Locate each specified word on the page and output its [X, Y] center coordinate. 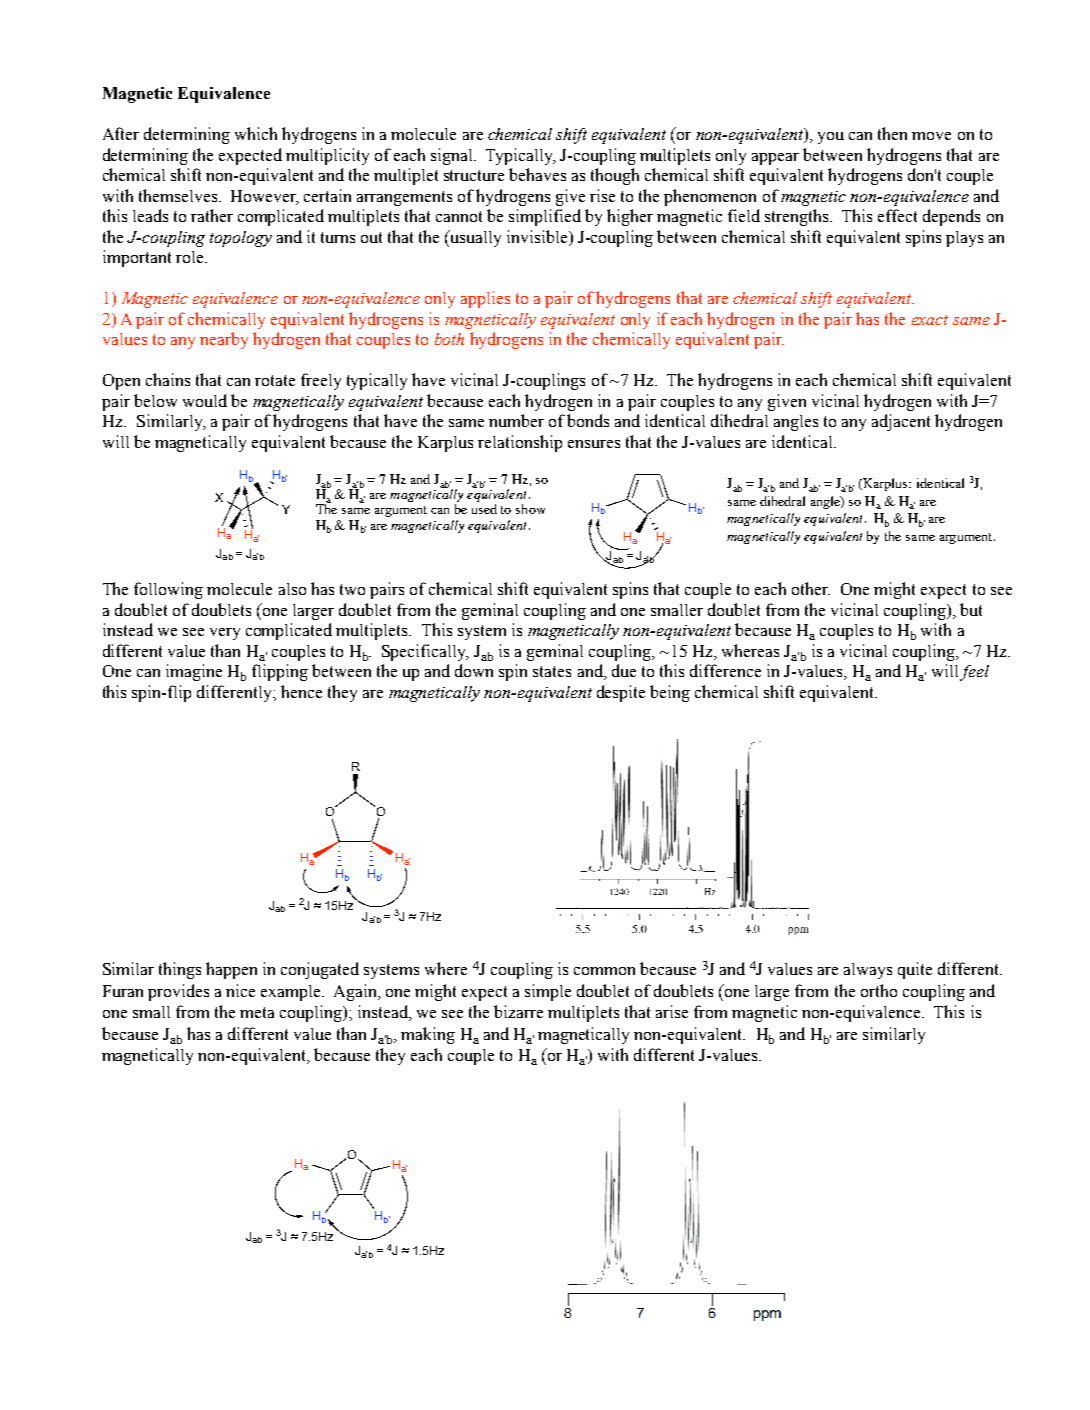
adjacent [901, 422]
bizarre [518, 1011]
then [892, 133]
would [205, 400]
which [256, 133]
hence [301, 691]
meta [257, 1012]
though [615, 176]
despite [621, 693]
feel [974, 673]
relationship [520, 443]
